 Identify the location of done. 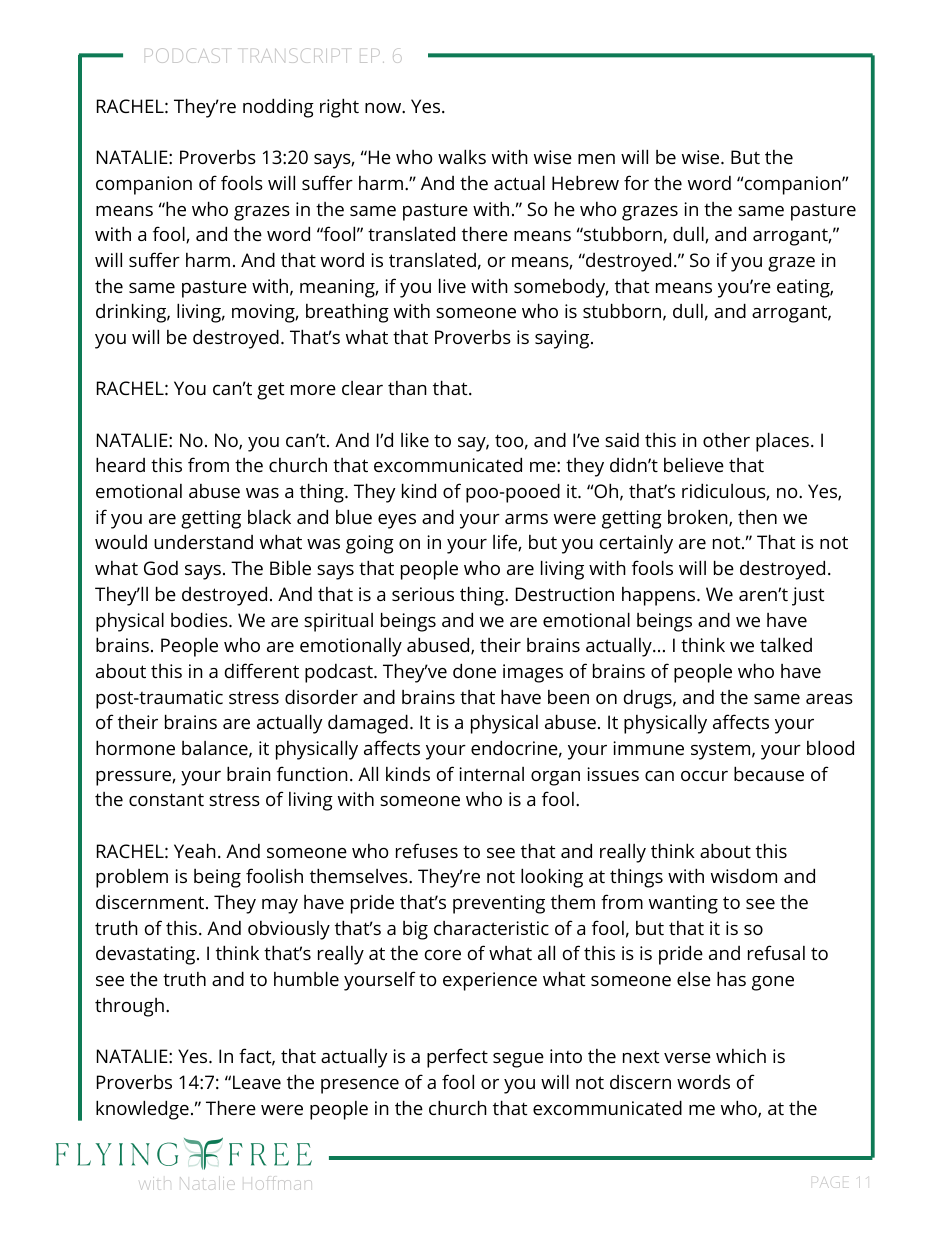
(474, 670).
